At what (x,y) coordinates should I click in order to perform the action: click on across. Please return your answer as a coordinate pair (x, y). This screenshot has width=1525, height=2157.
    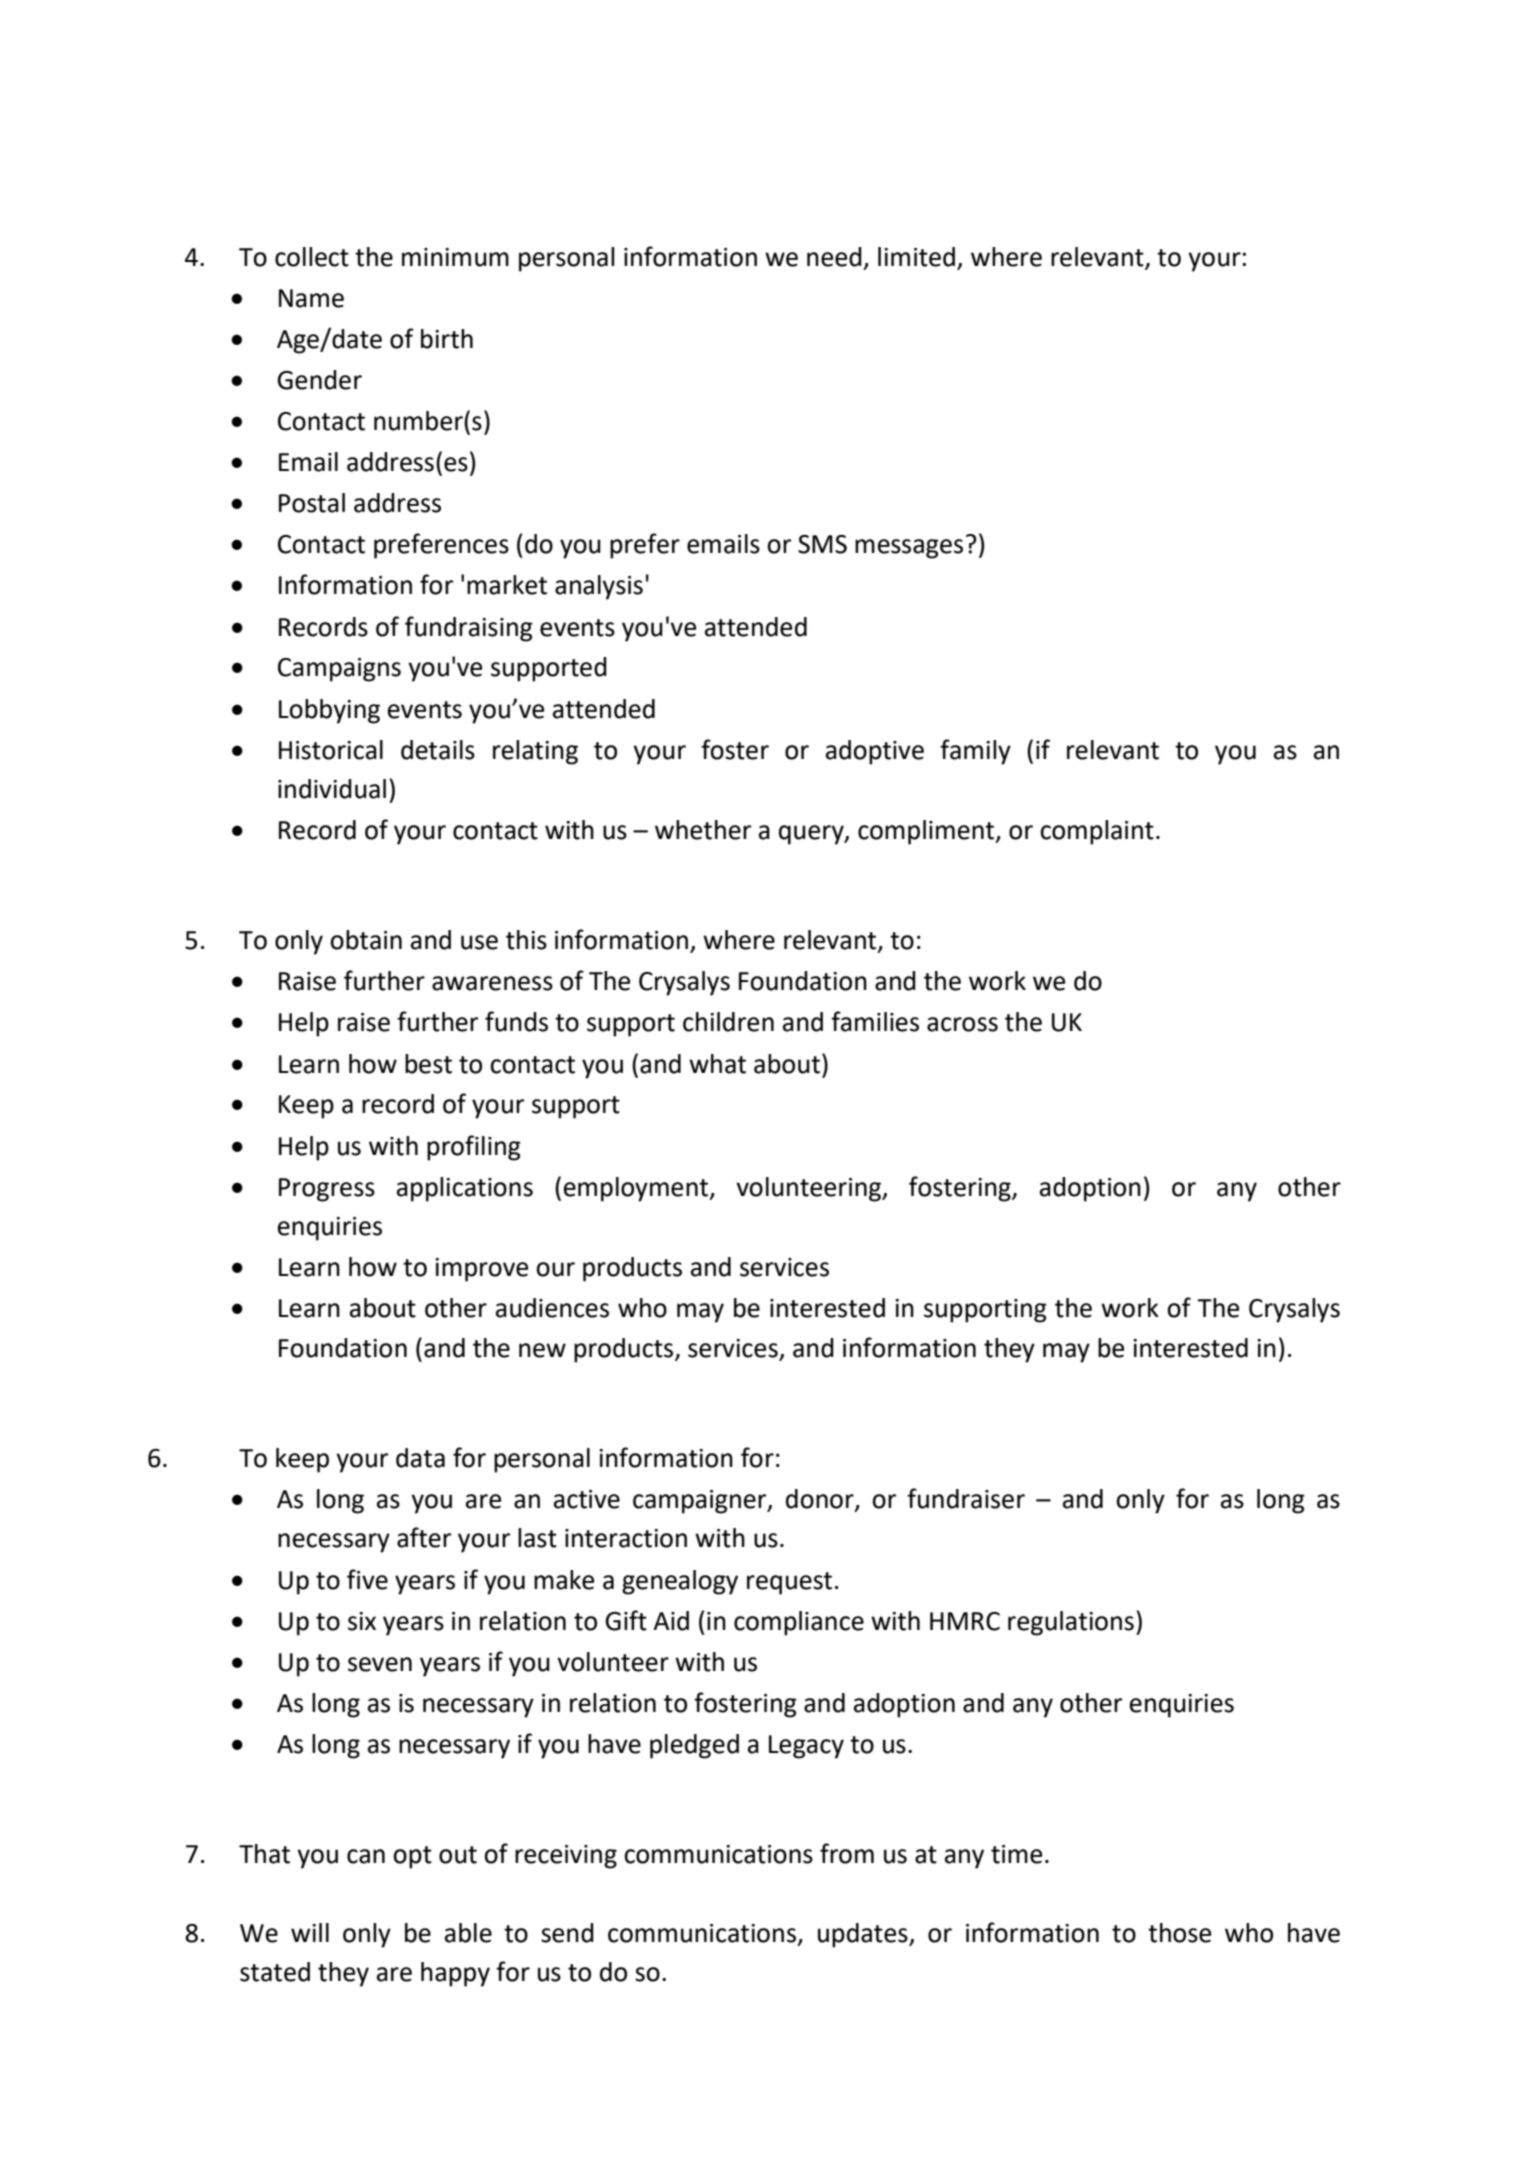
    Looking at the image, I should click on (962, 1024).
